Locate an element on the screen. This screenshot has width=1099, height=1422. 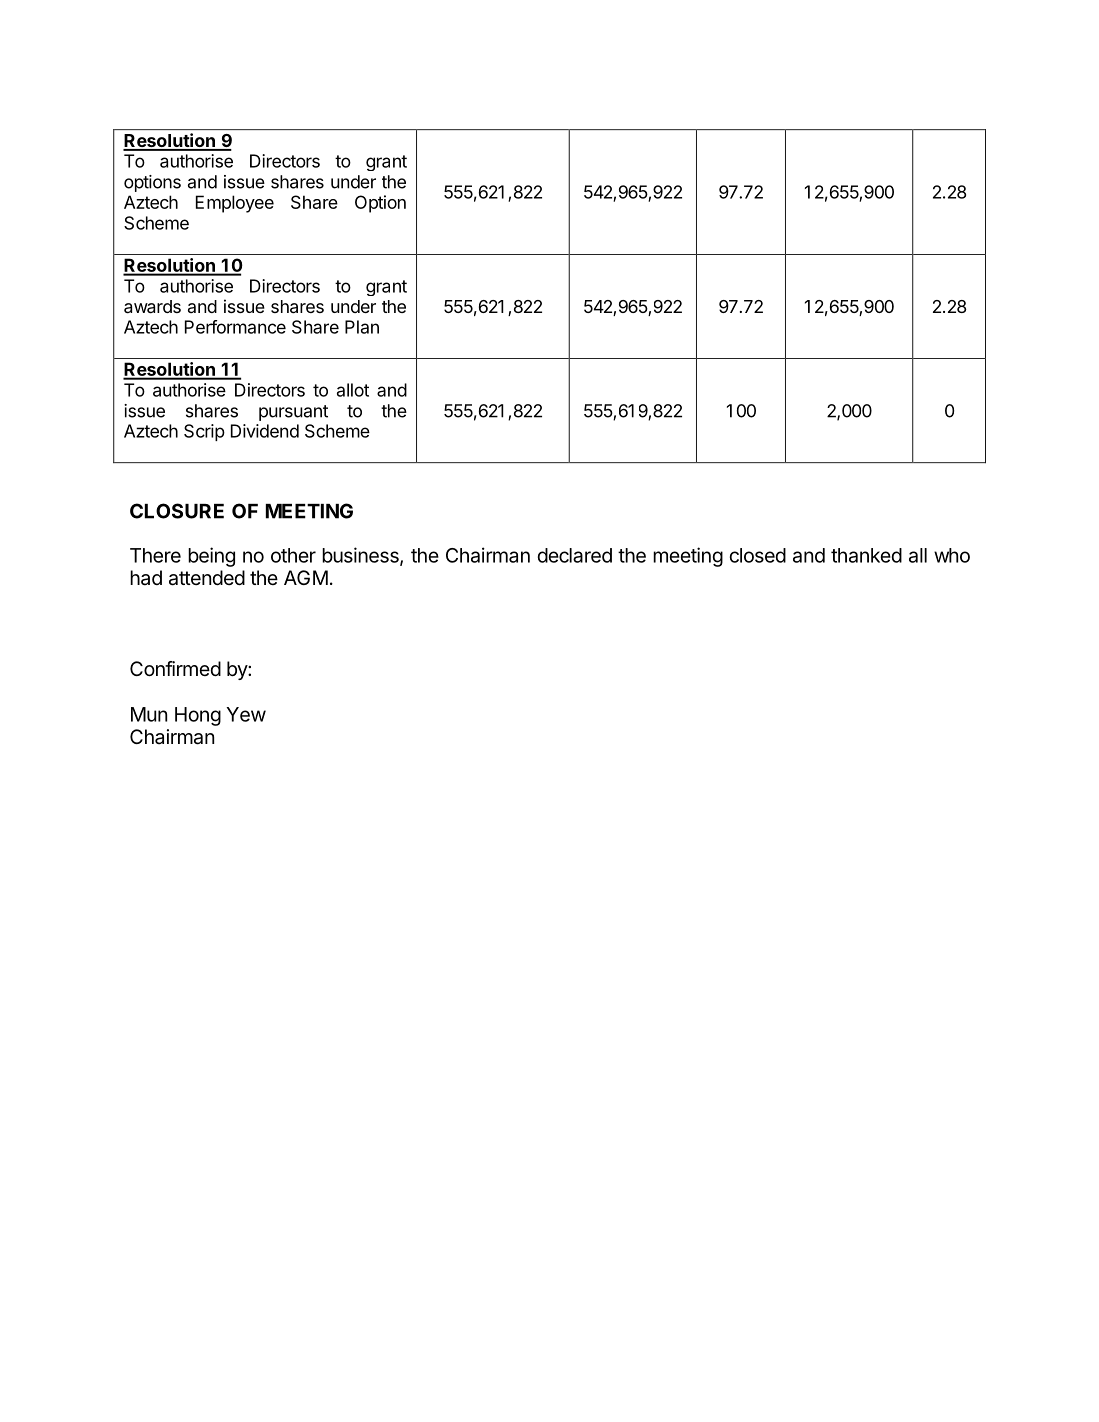
Dividend is located at coordinates (265, 431).
